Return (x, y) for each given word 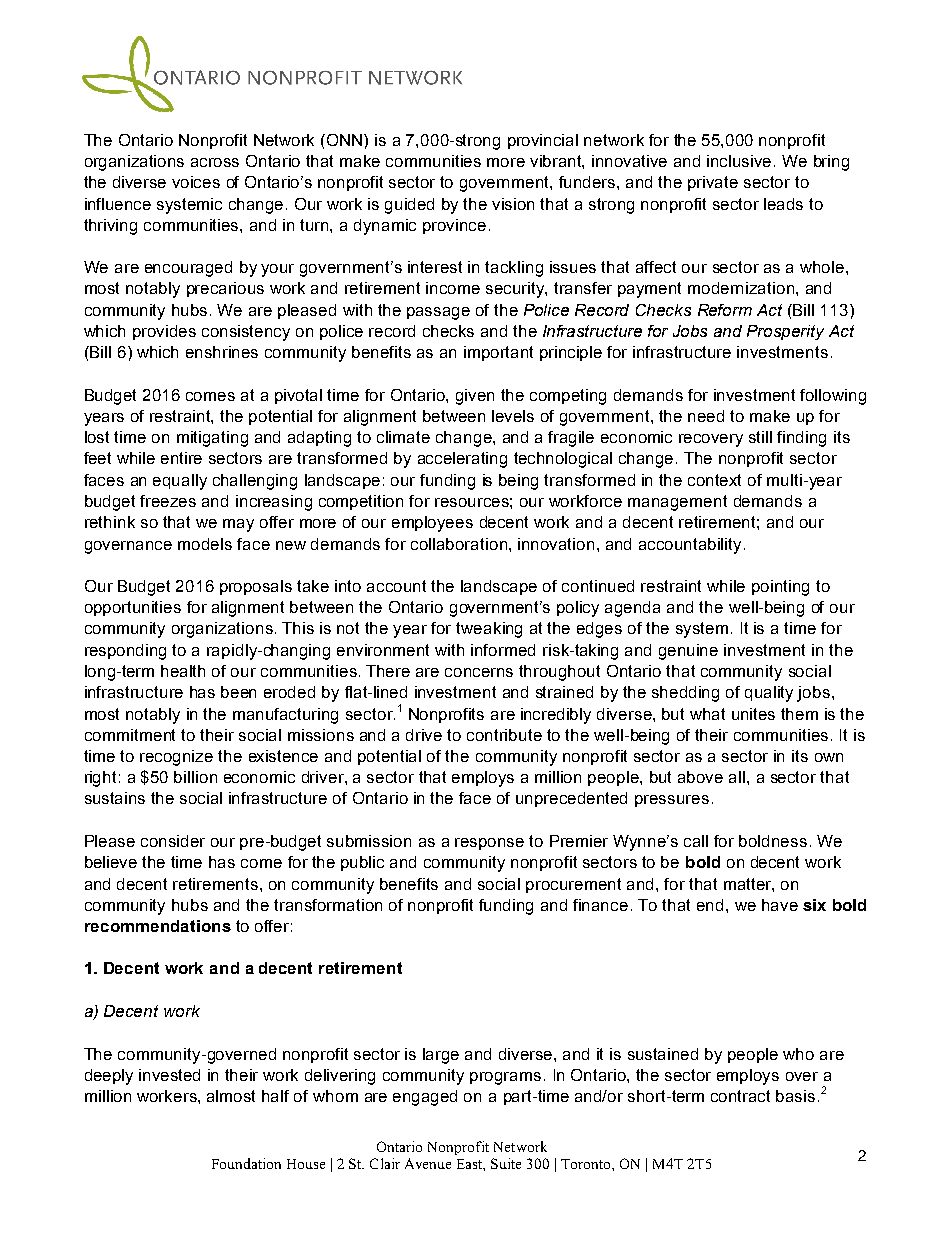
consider (173, 841)
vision (513, 204)
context (714, 480)
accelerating (462, 460)
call (696, 841)
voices (196, 182)
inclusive (739, 161)
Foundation (246, 1163)
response (489, 844)
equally (180, 482)
